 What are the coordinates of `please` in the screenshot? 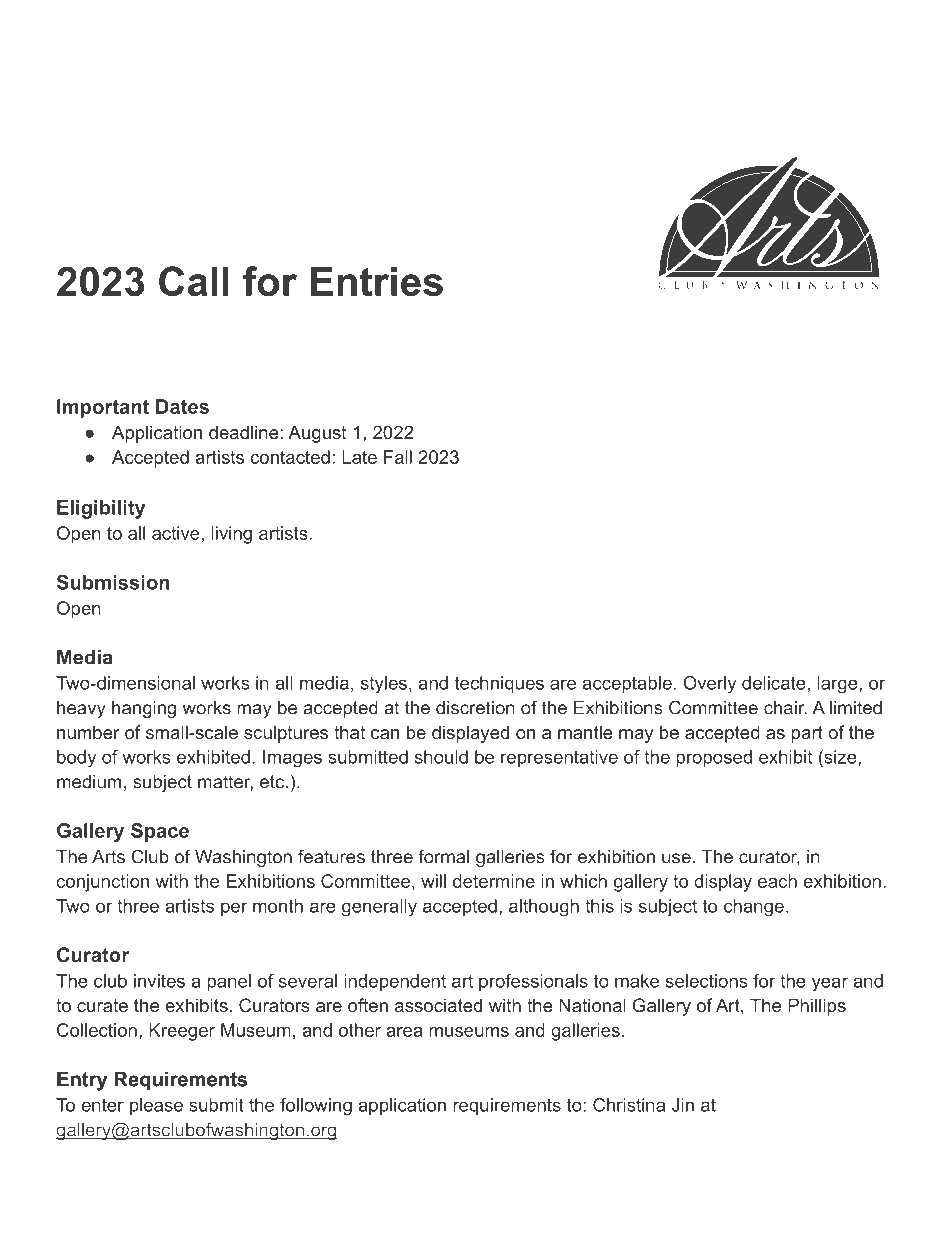 It's located at (156, 1106).
